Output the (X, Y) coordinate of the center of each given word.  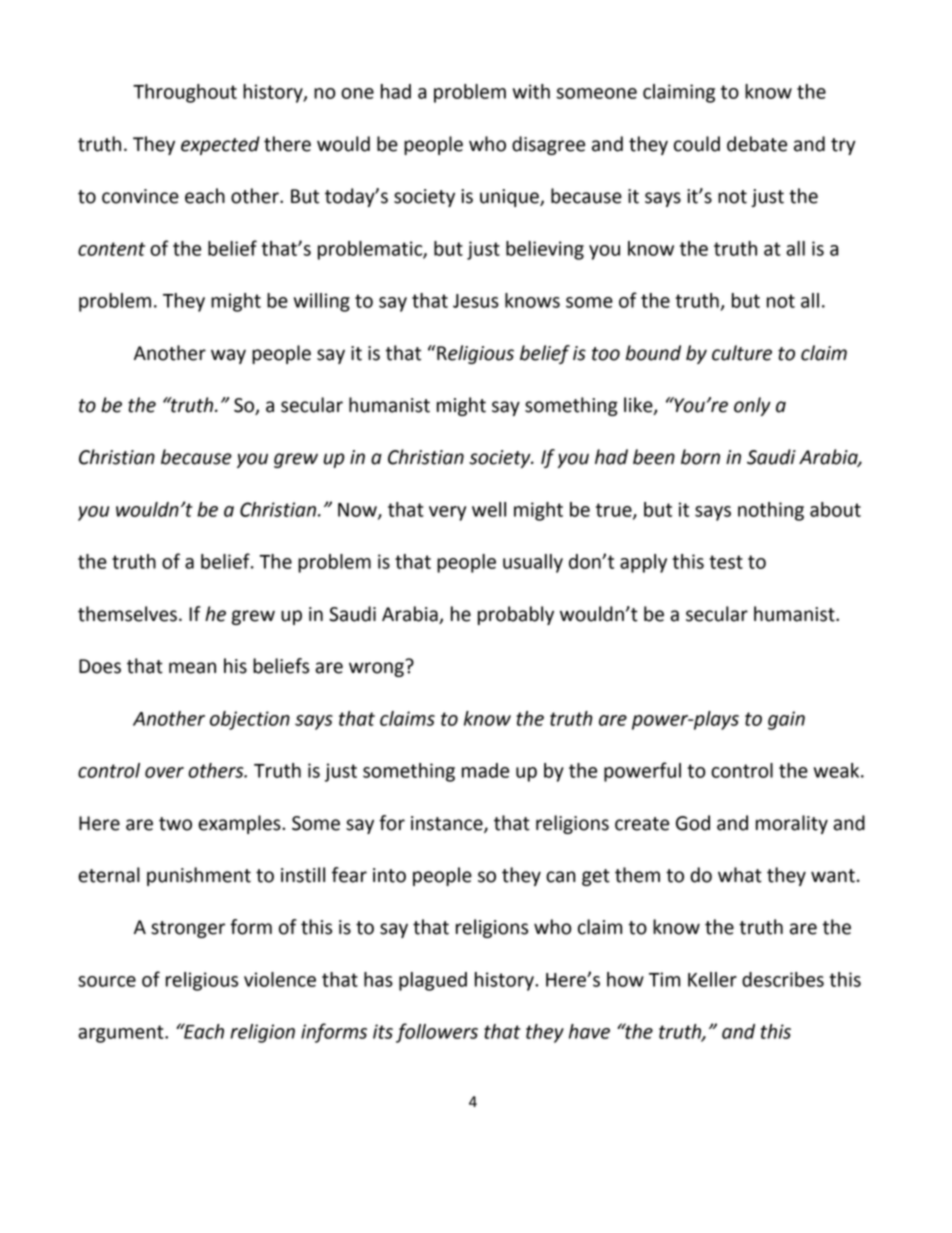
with (531, 91)
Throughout (185, 93)
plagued (433, 981)
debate (757, 144)
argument (122, 1034)
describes (783, 979)
